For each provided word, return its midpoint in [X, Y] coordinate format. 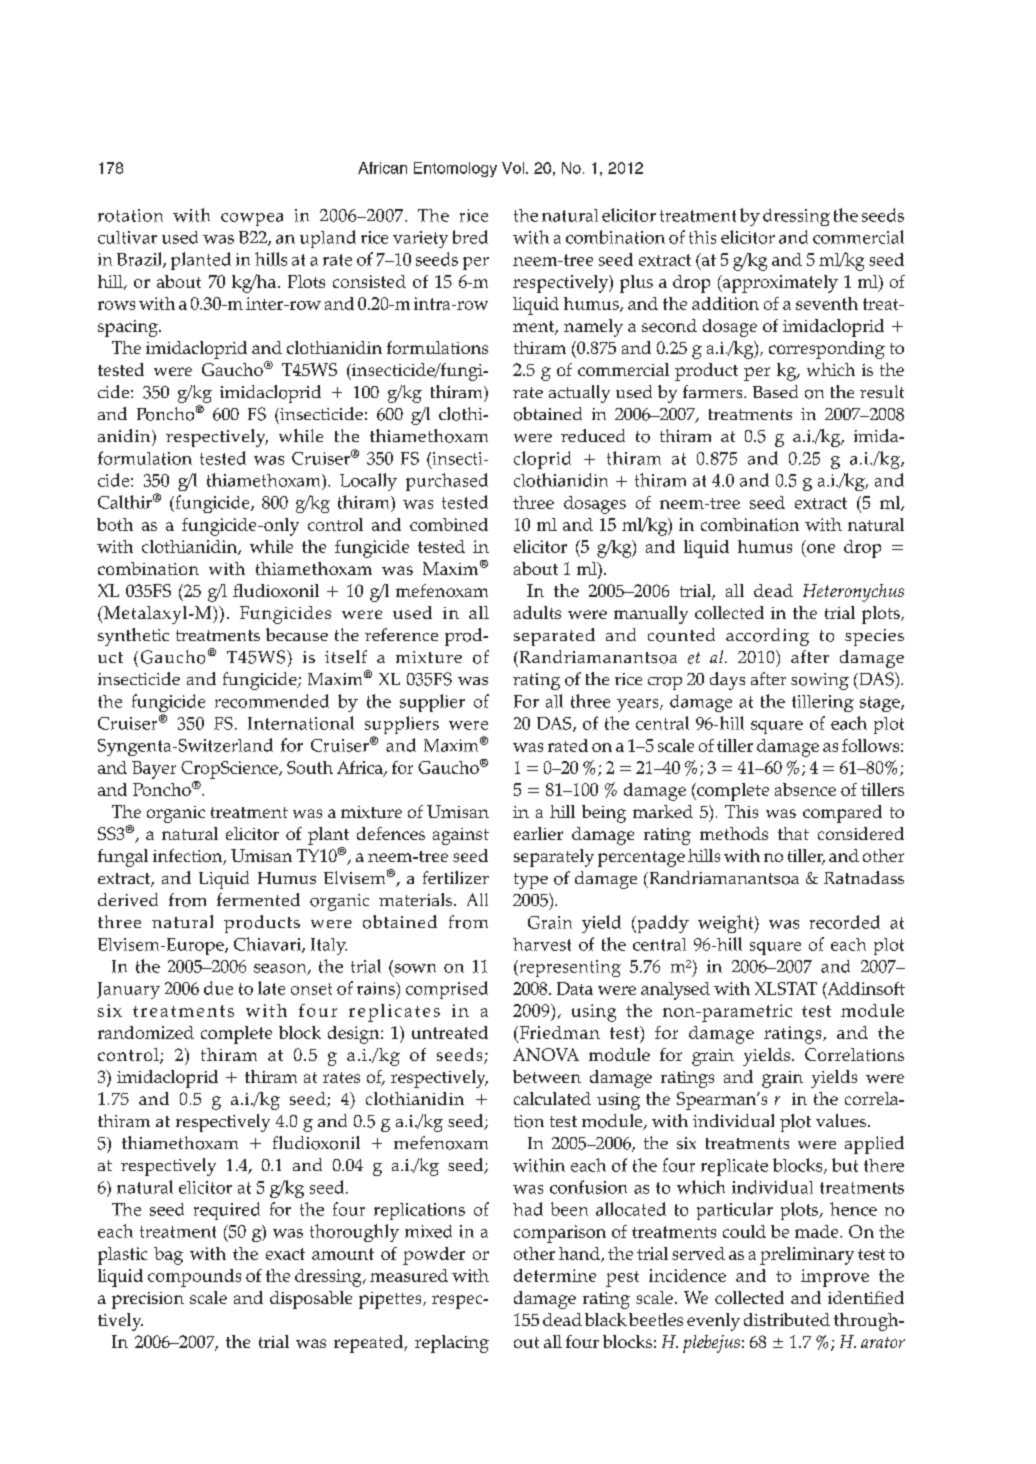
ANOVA [546, 1054]
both [115, 524]
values [842, 1120]
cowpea [252, 219]
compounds [194, 1278]
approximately [779, 284]
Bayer [154, 770]
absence [805, 789]
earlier [538, 833]
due [218, 988]
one [821, 548]
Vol [513, 168]
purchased [447, 482]
